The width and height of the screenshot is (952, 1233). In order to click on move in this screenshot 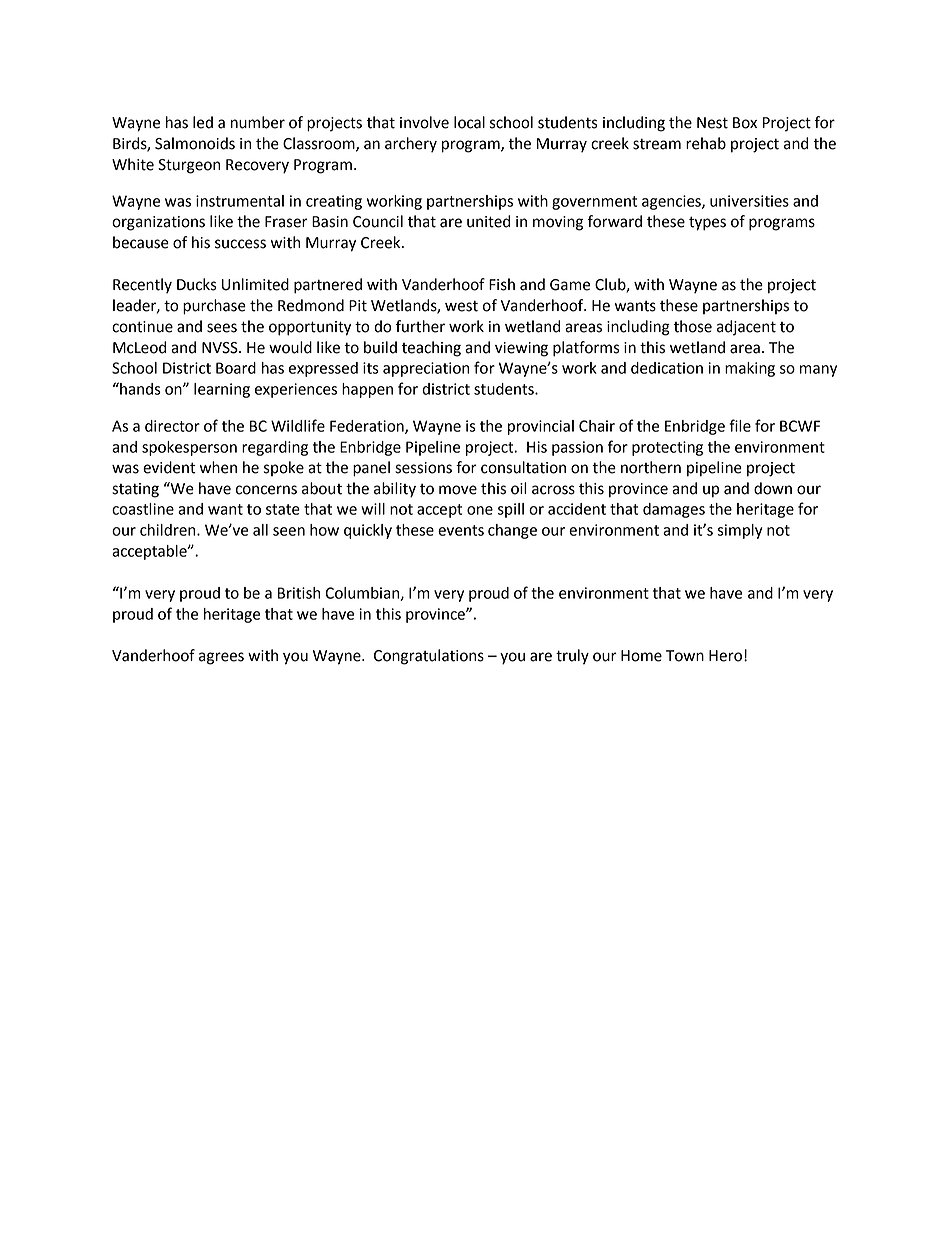, I will do `click(458, 490)`.
